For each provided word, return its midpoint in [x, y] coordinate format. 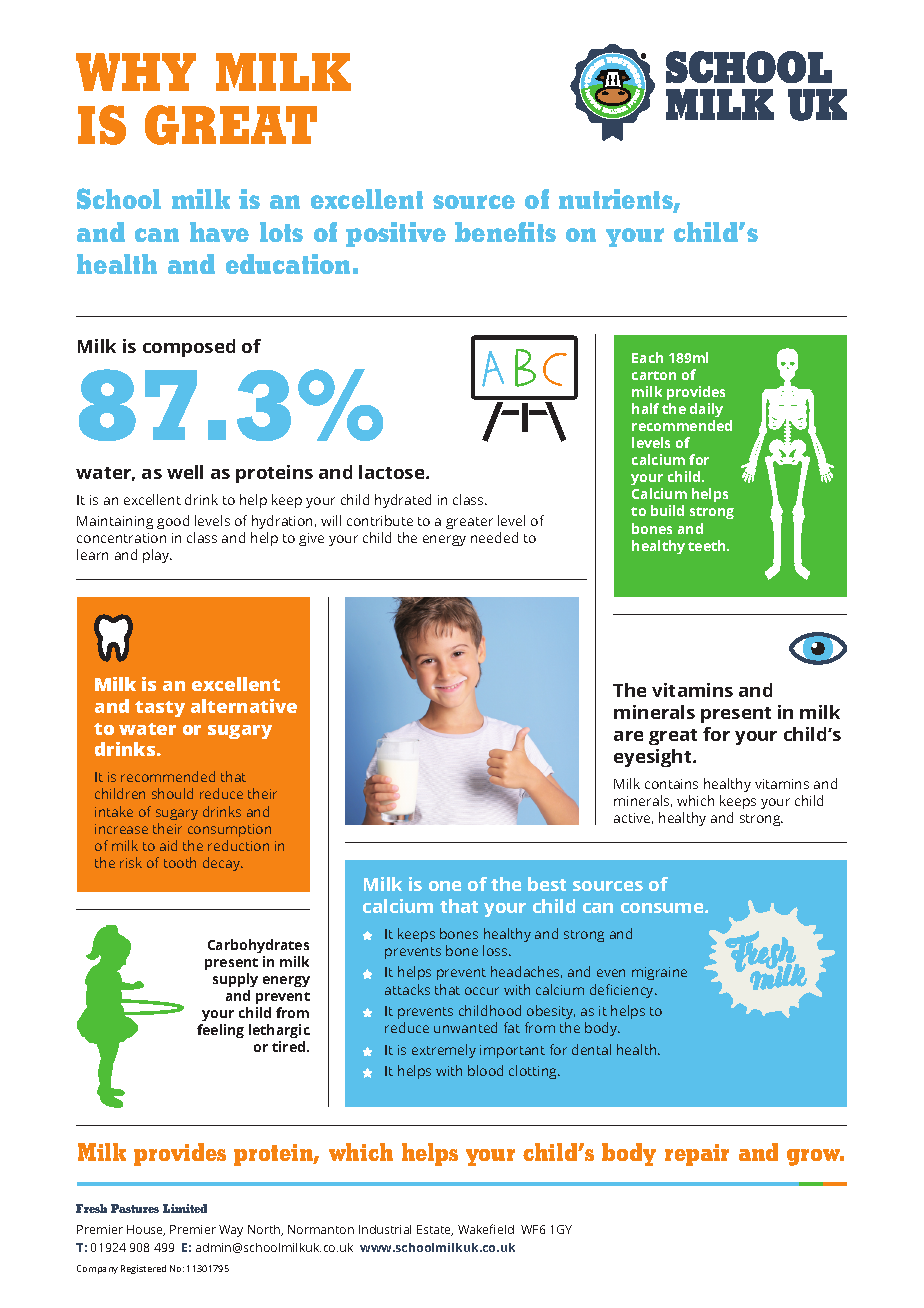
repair [697, 1155]
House [146, 1230]
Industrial [385, 1229]
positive [396, 234]
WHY [136, 72]
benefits [505, 232]
